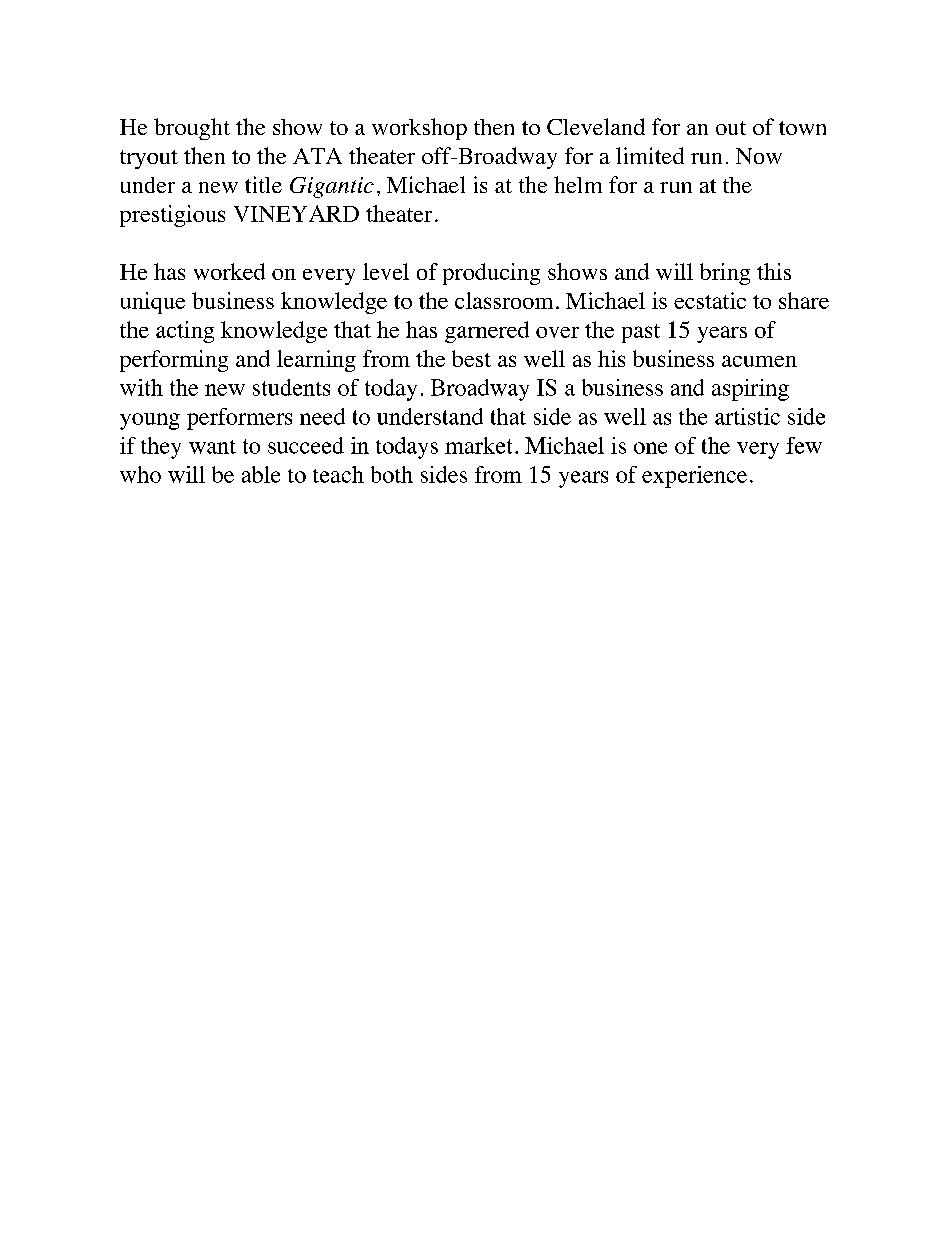 This document has width=952, height=1233. I want to click on market, so click(478, 445).
